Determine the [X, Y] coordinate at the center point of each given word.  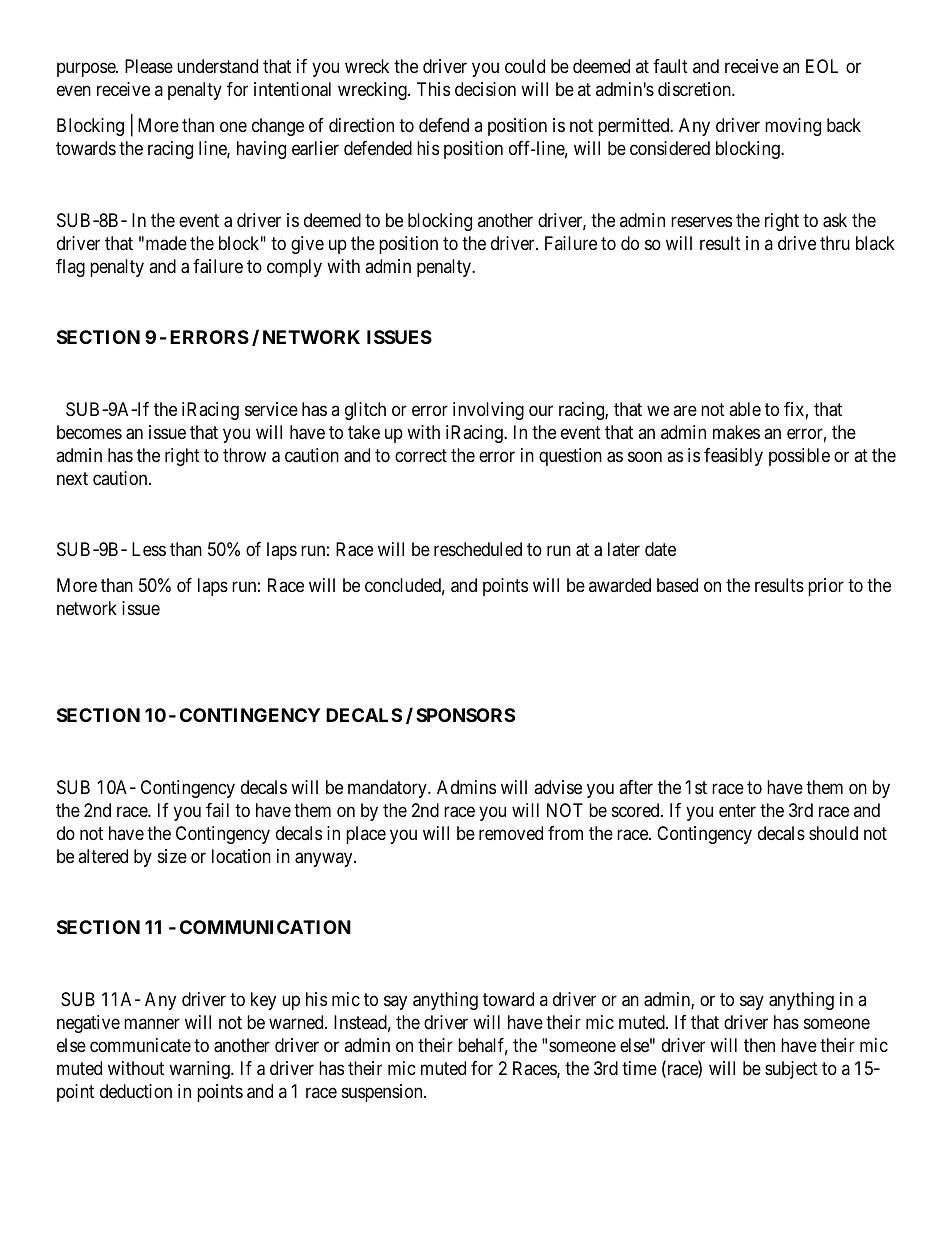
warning [200, 1070]
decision [485, 89]
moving [793, 127]
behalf [483, 1046]
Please [149, 66]
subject [791, 1070]
